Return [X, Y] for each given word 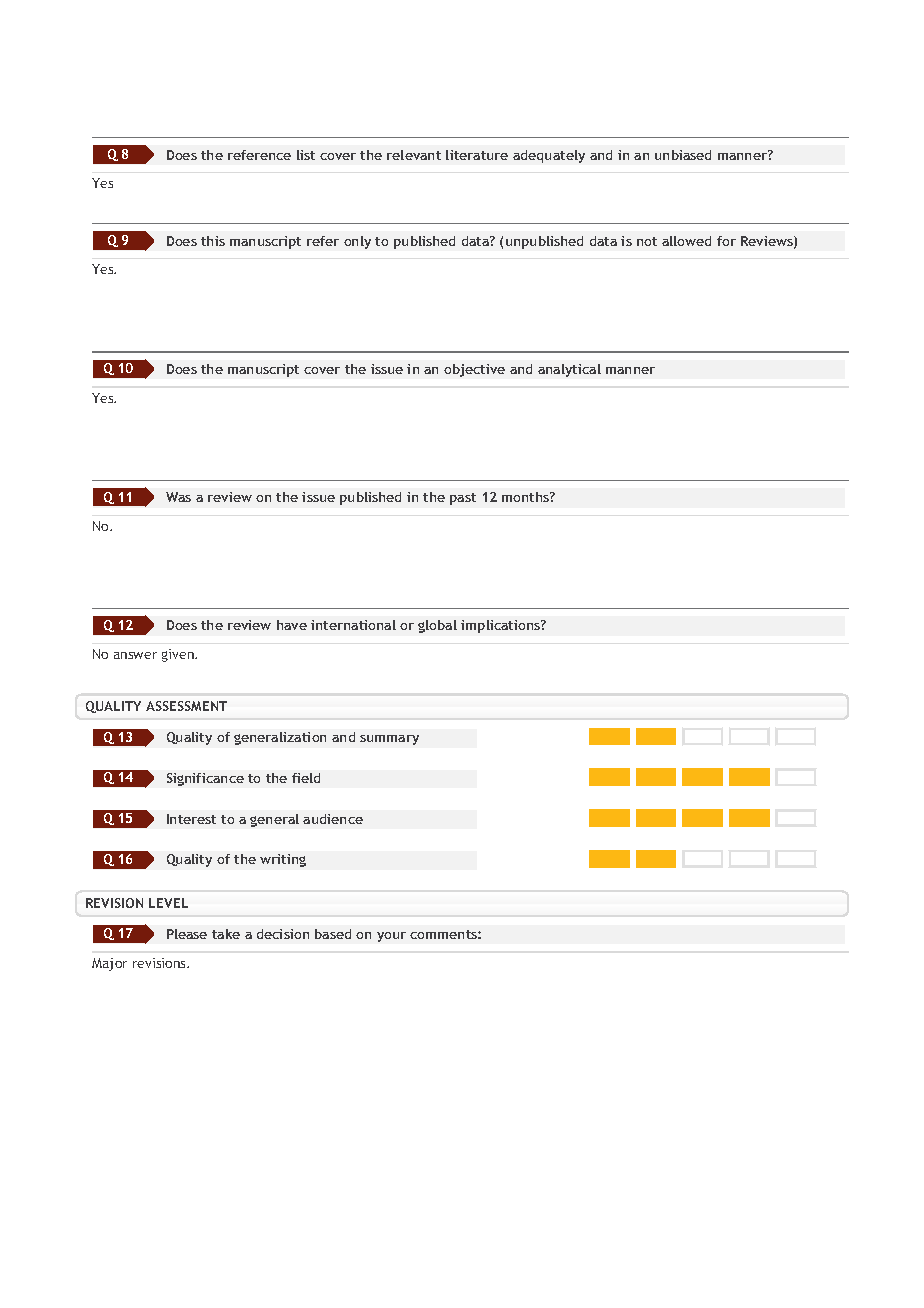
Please [187, 934]
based [333, 934]
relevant [414, 155]
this [213, 241]
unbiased [683, 155]
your [391, 937]
